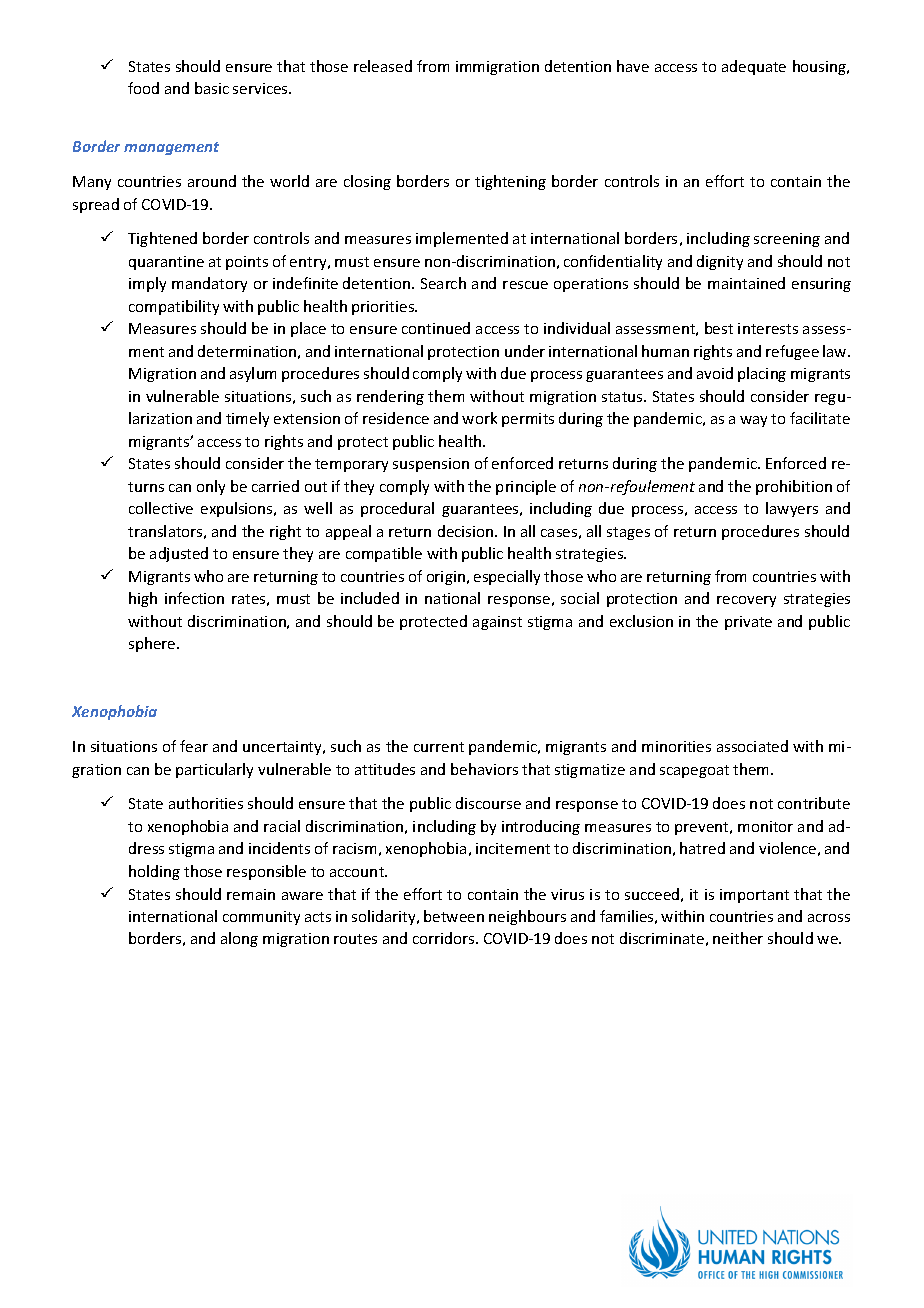 The image size is (924, 1308). What do you see at coordinates (720, 262) in the page?
I see `dignity` at bounding box center [720, 262].
